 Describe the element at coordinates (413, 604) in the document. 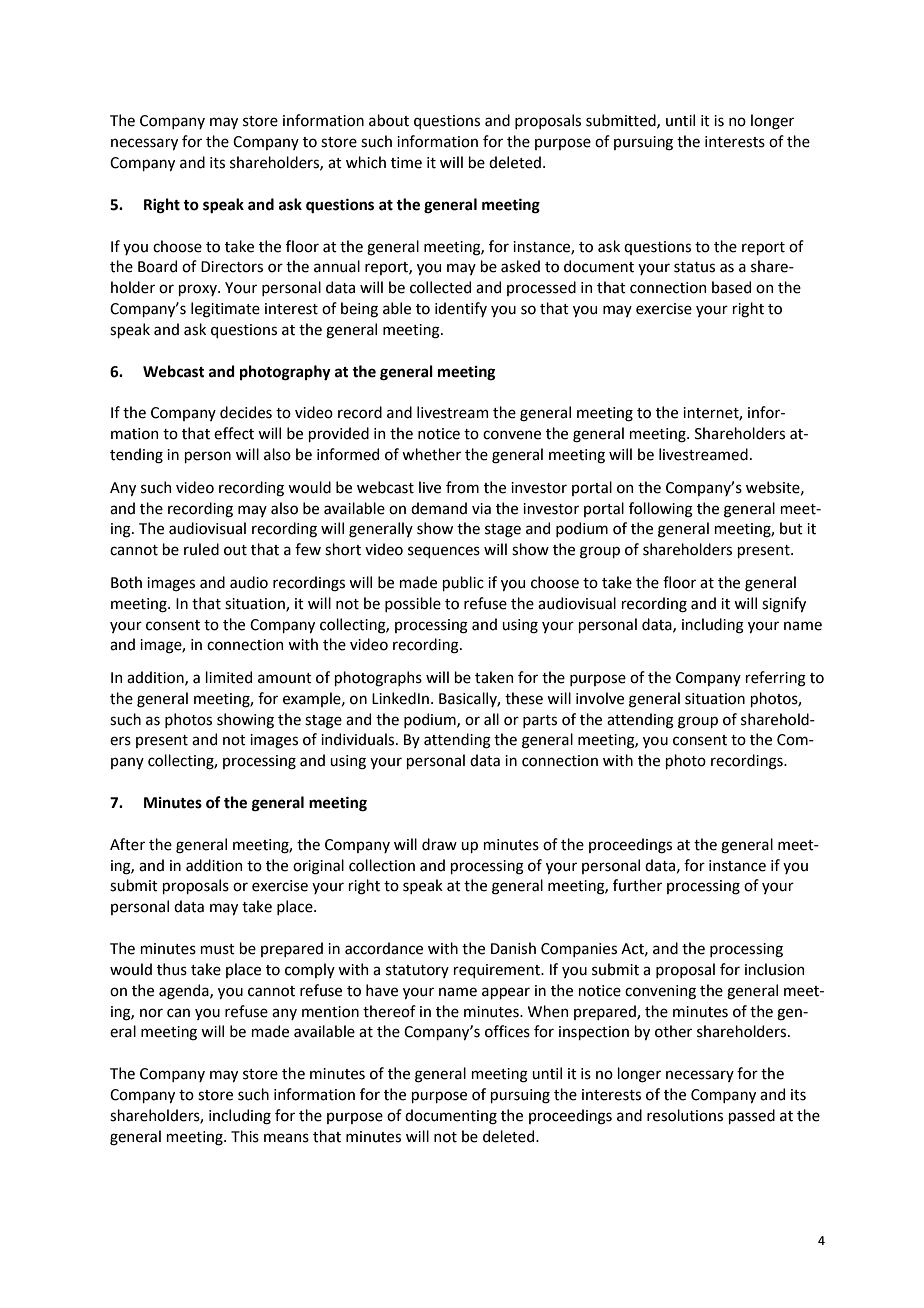

I see `possible` at that location.
